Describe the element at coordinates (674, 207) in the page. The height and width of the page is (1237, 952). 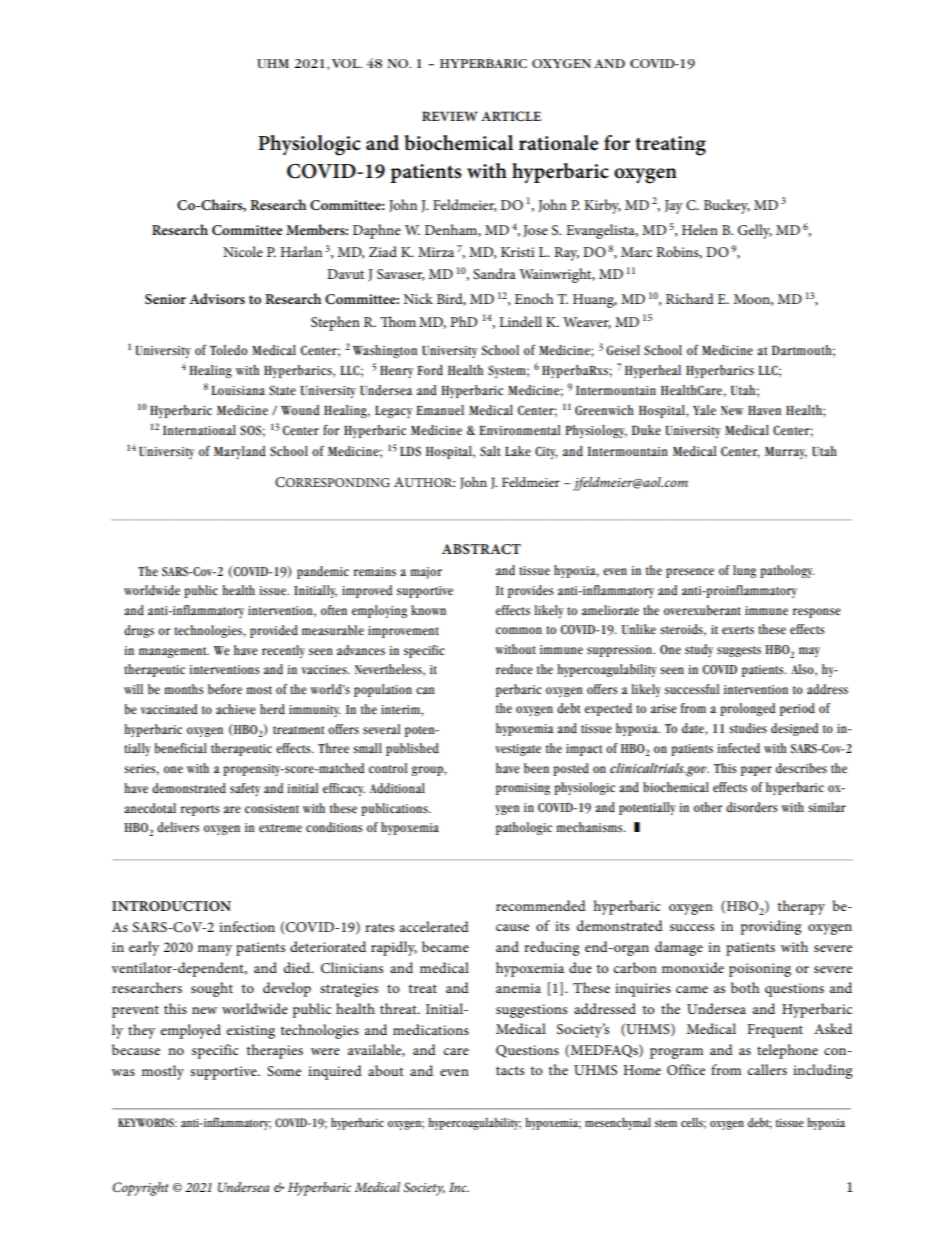
I see `Jay` at that location.
